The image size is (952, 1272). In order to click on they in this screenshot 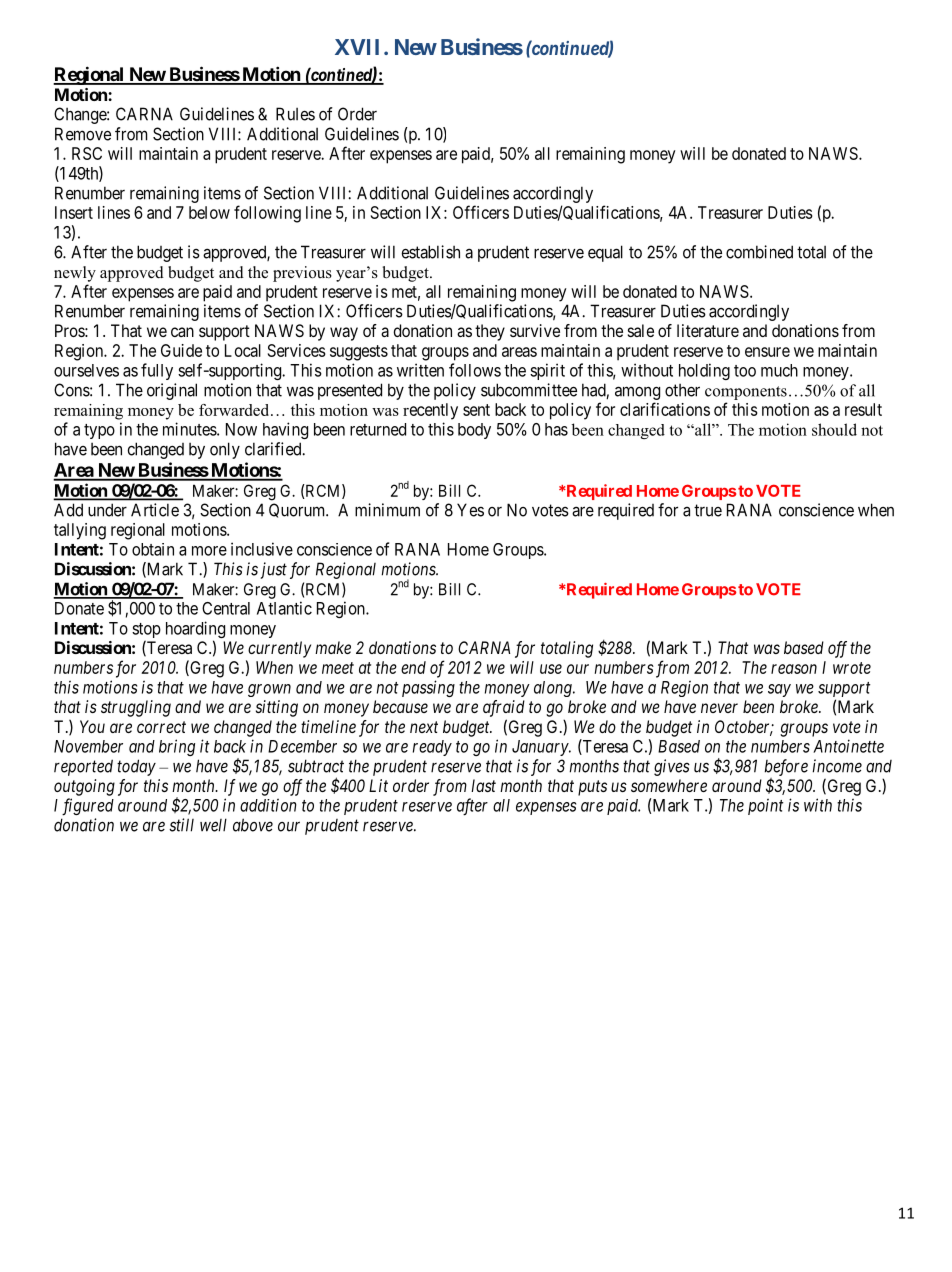, I will do `click(490, 332)`.
